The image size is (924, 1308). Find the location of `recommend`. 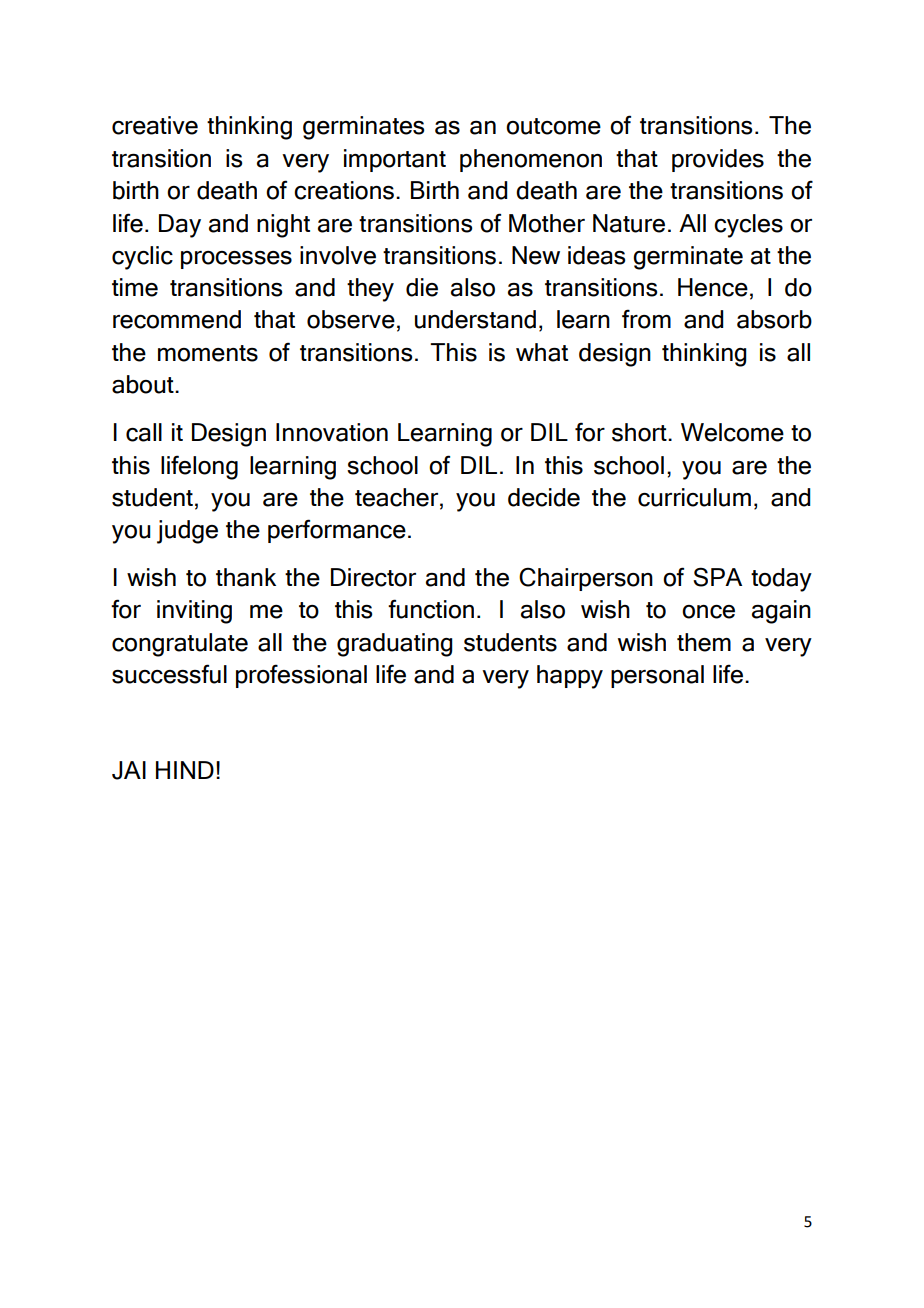

recommend is located at coordinates (177, 319).
